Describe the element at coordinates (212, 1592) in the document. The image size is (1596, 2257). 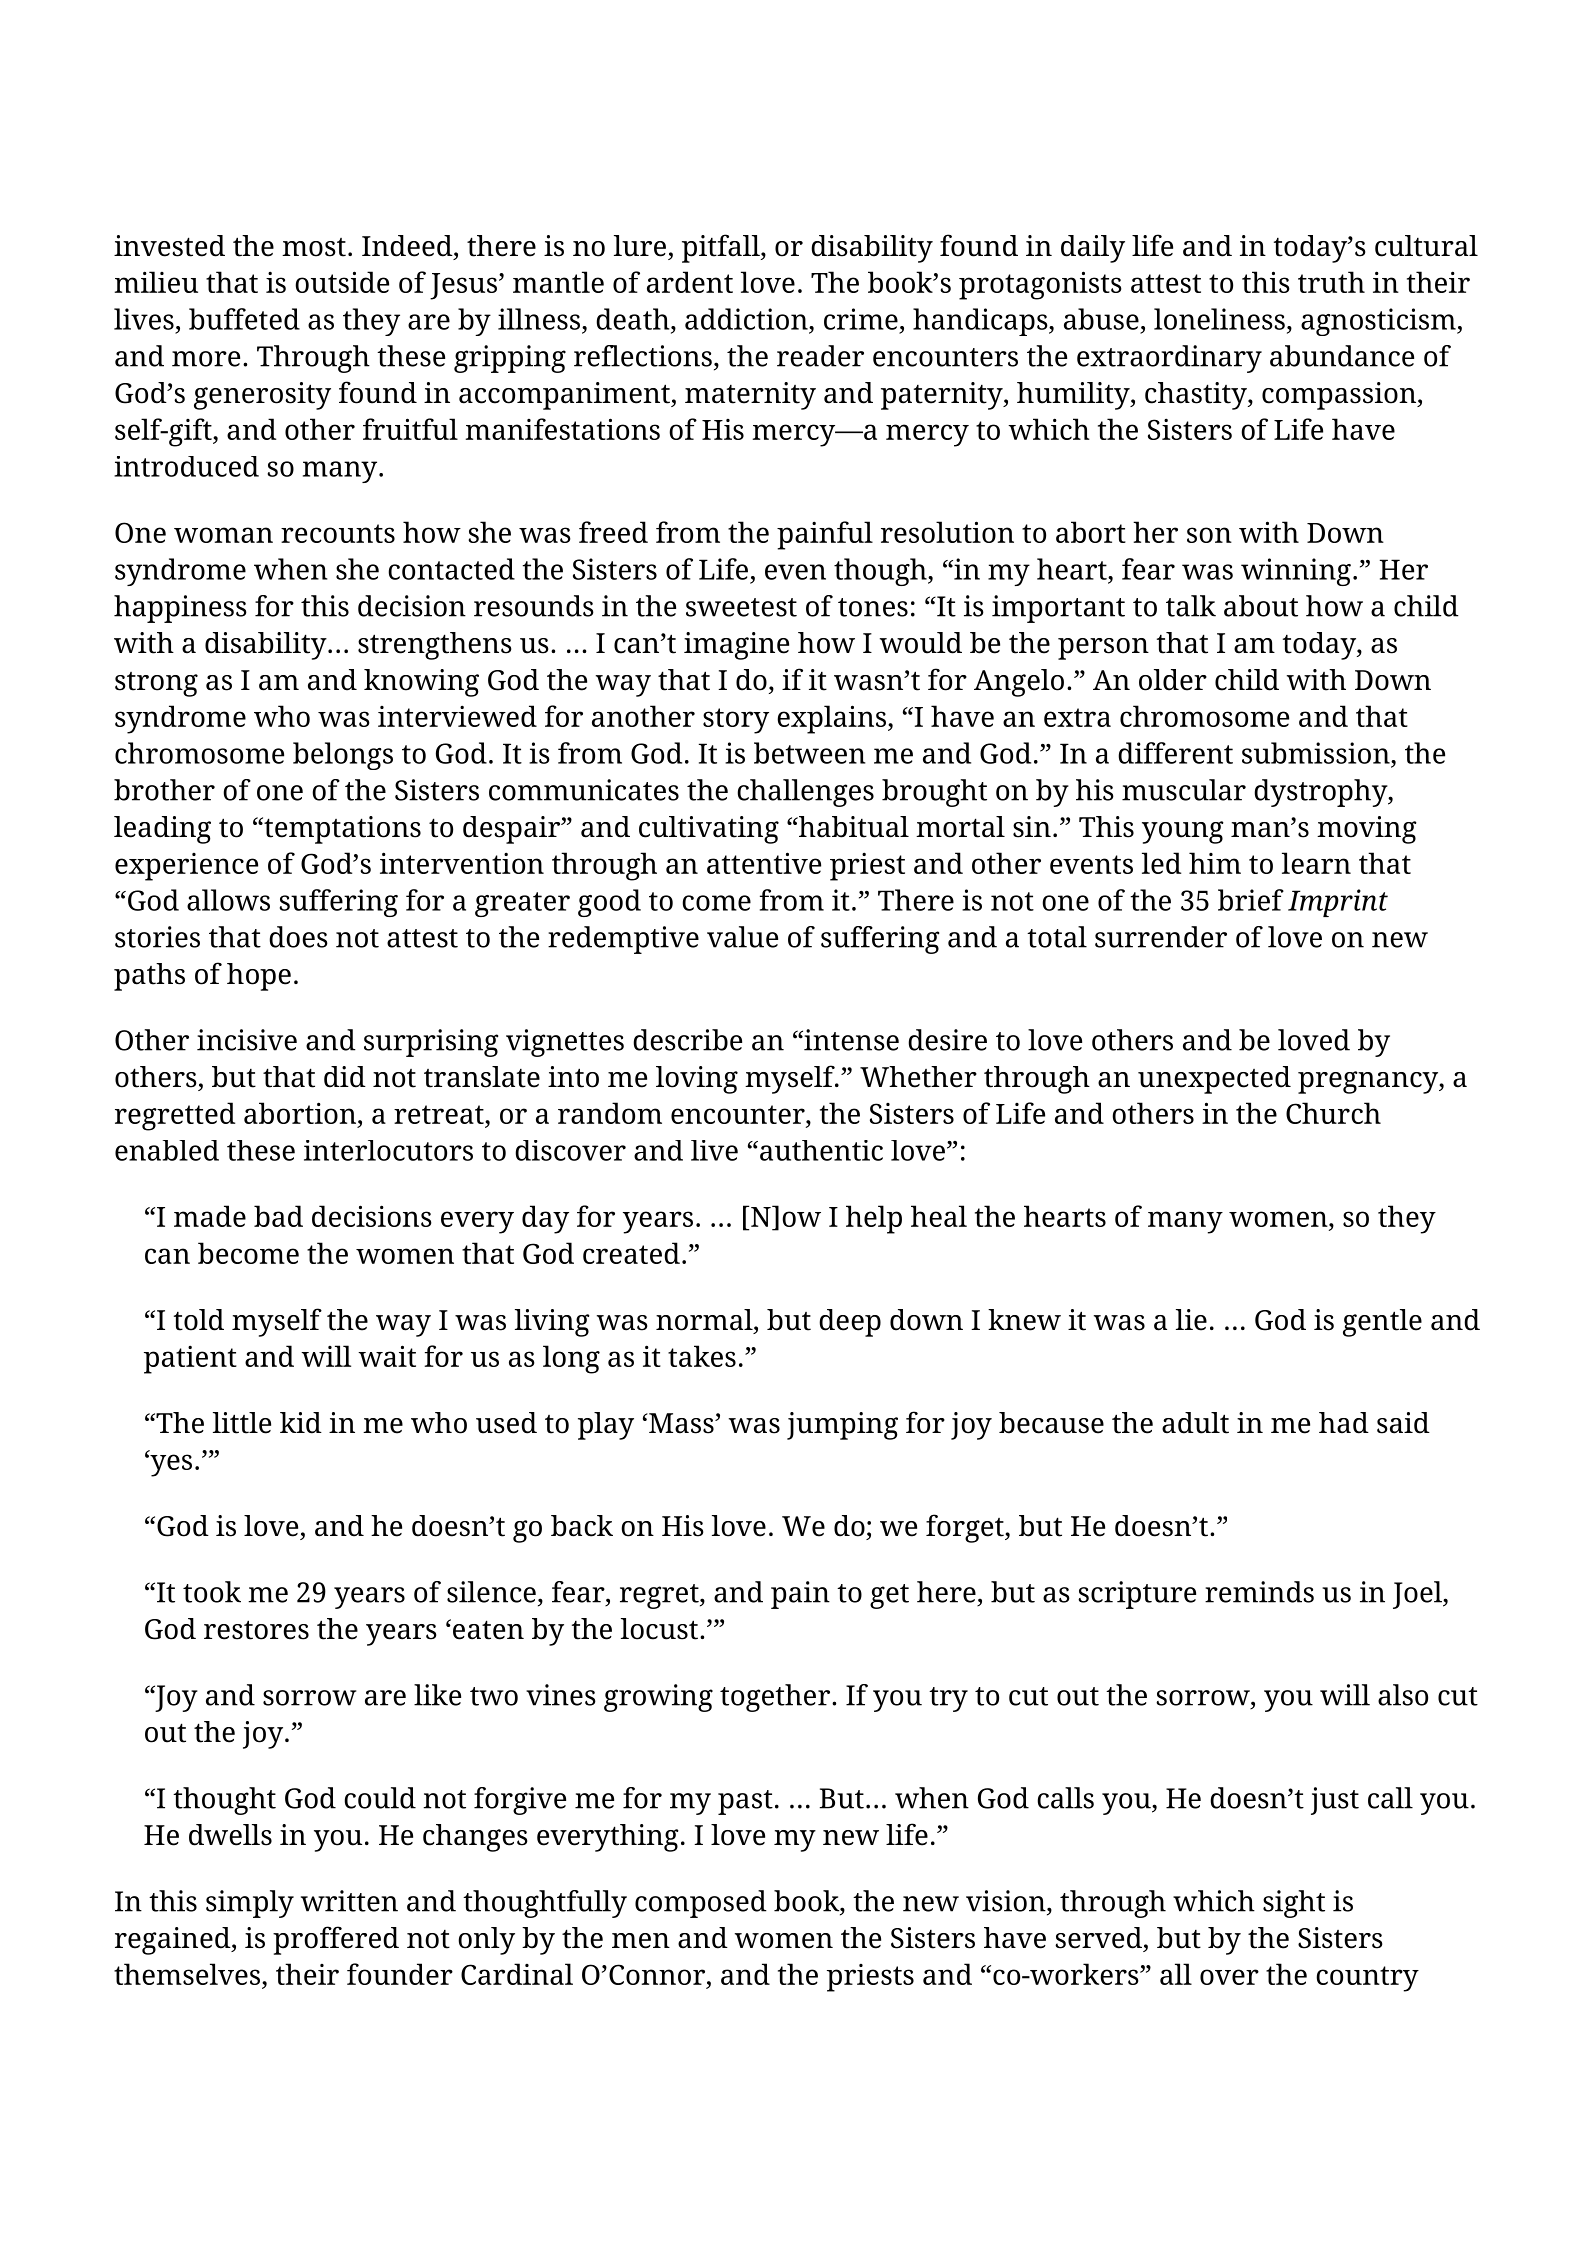
I see `took` at that location.
